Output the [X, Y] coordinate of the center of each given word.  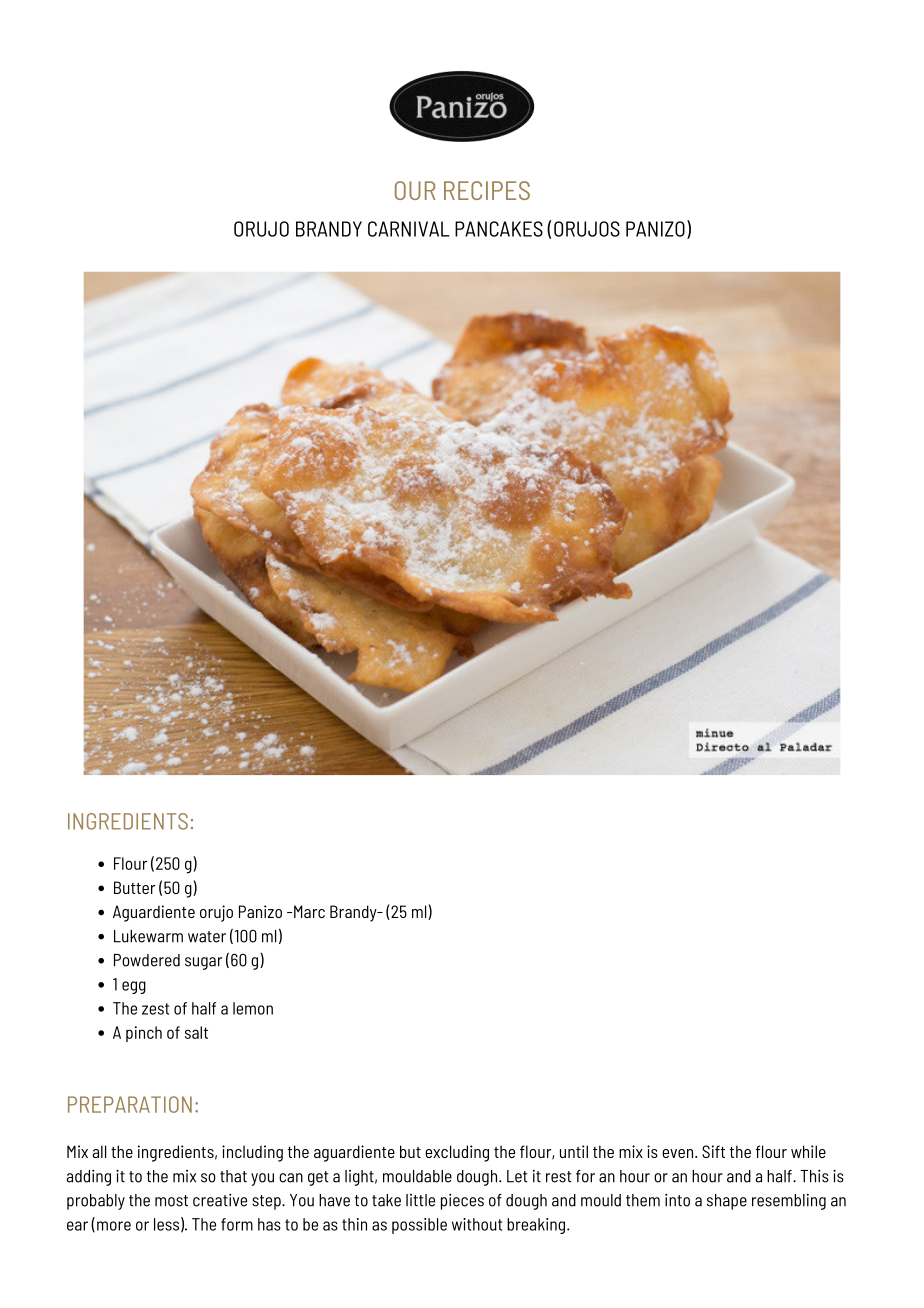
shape [727, 1202]
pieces [462, 1202]
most [171, 1201]
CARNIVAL [409, 229]
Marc [309, 911]
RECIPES [487, 190]
